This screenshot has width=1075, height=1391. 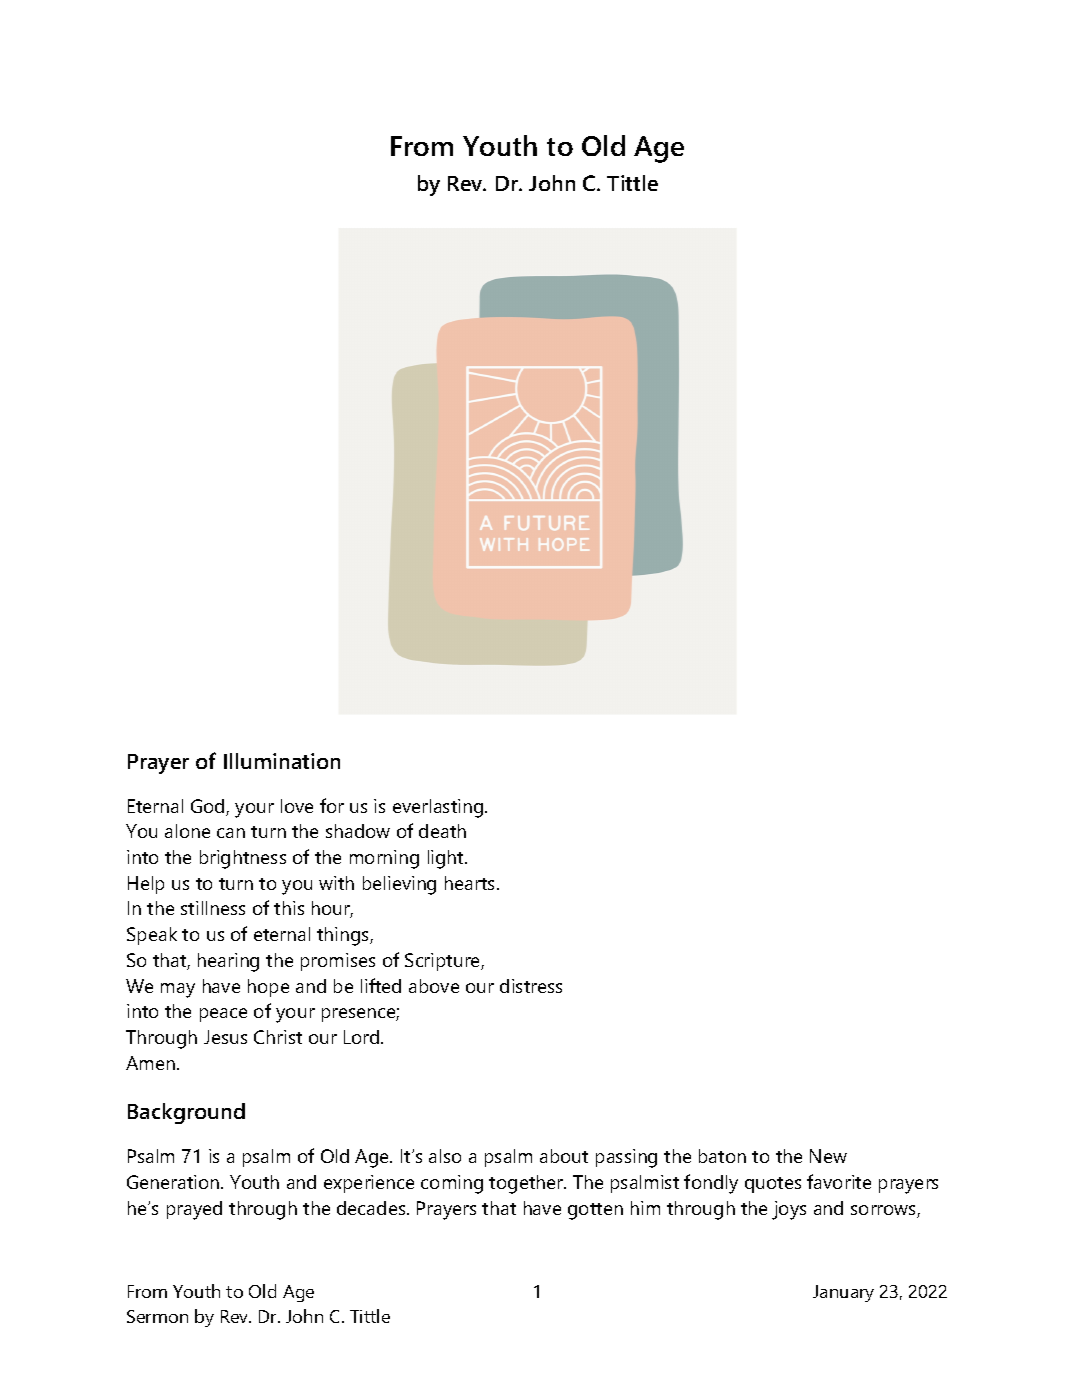 I want to click on Illumination, so click(x=282, y=761).
